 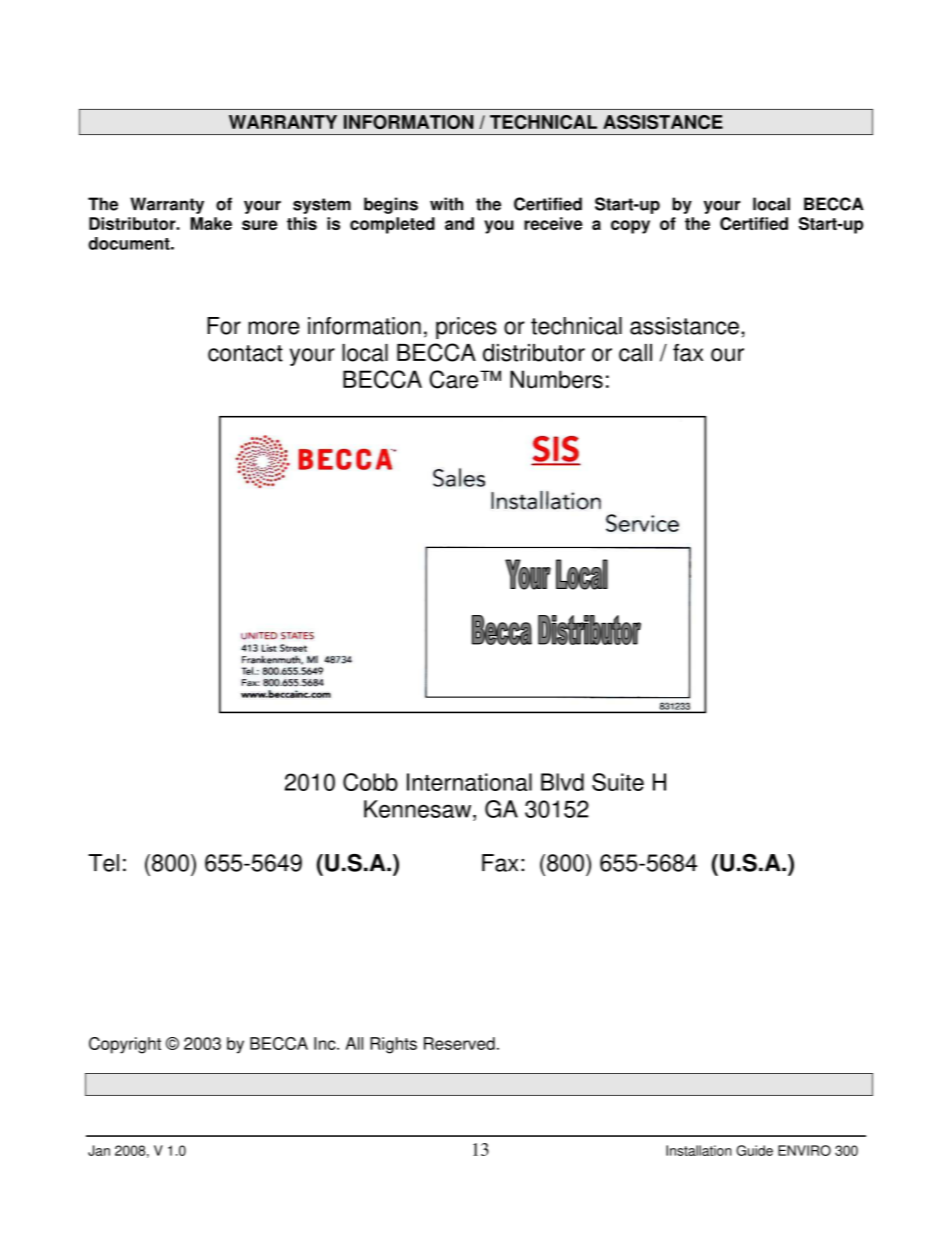 What do you see at coordinates (618, 782) in the screenshot?
I see `Suite` at bounding box center [618, 782].
